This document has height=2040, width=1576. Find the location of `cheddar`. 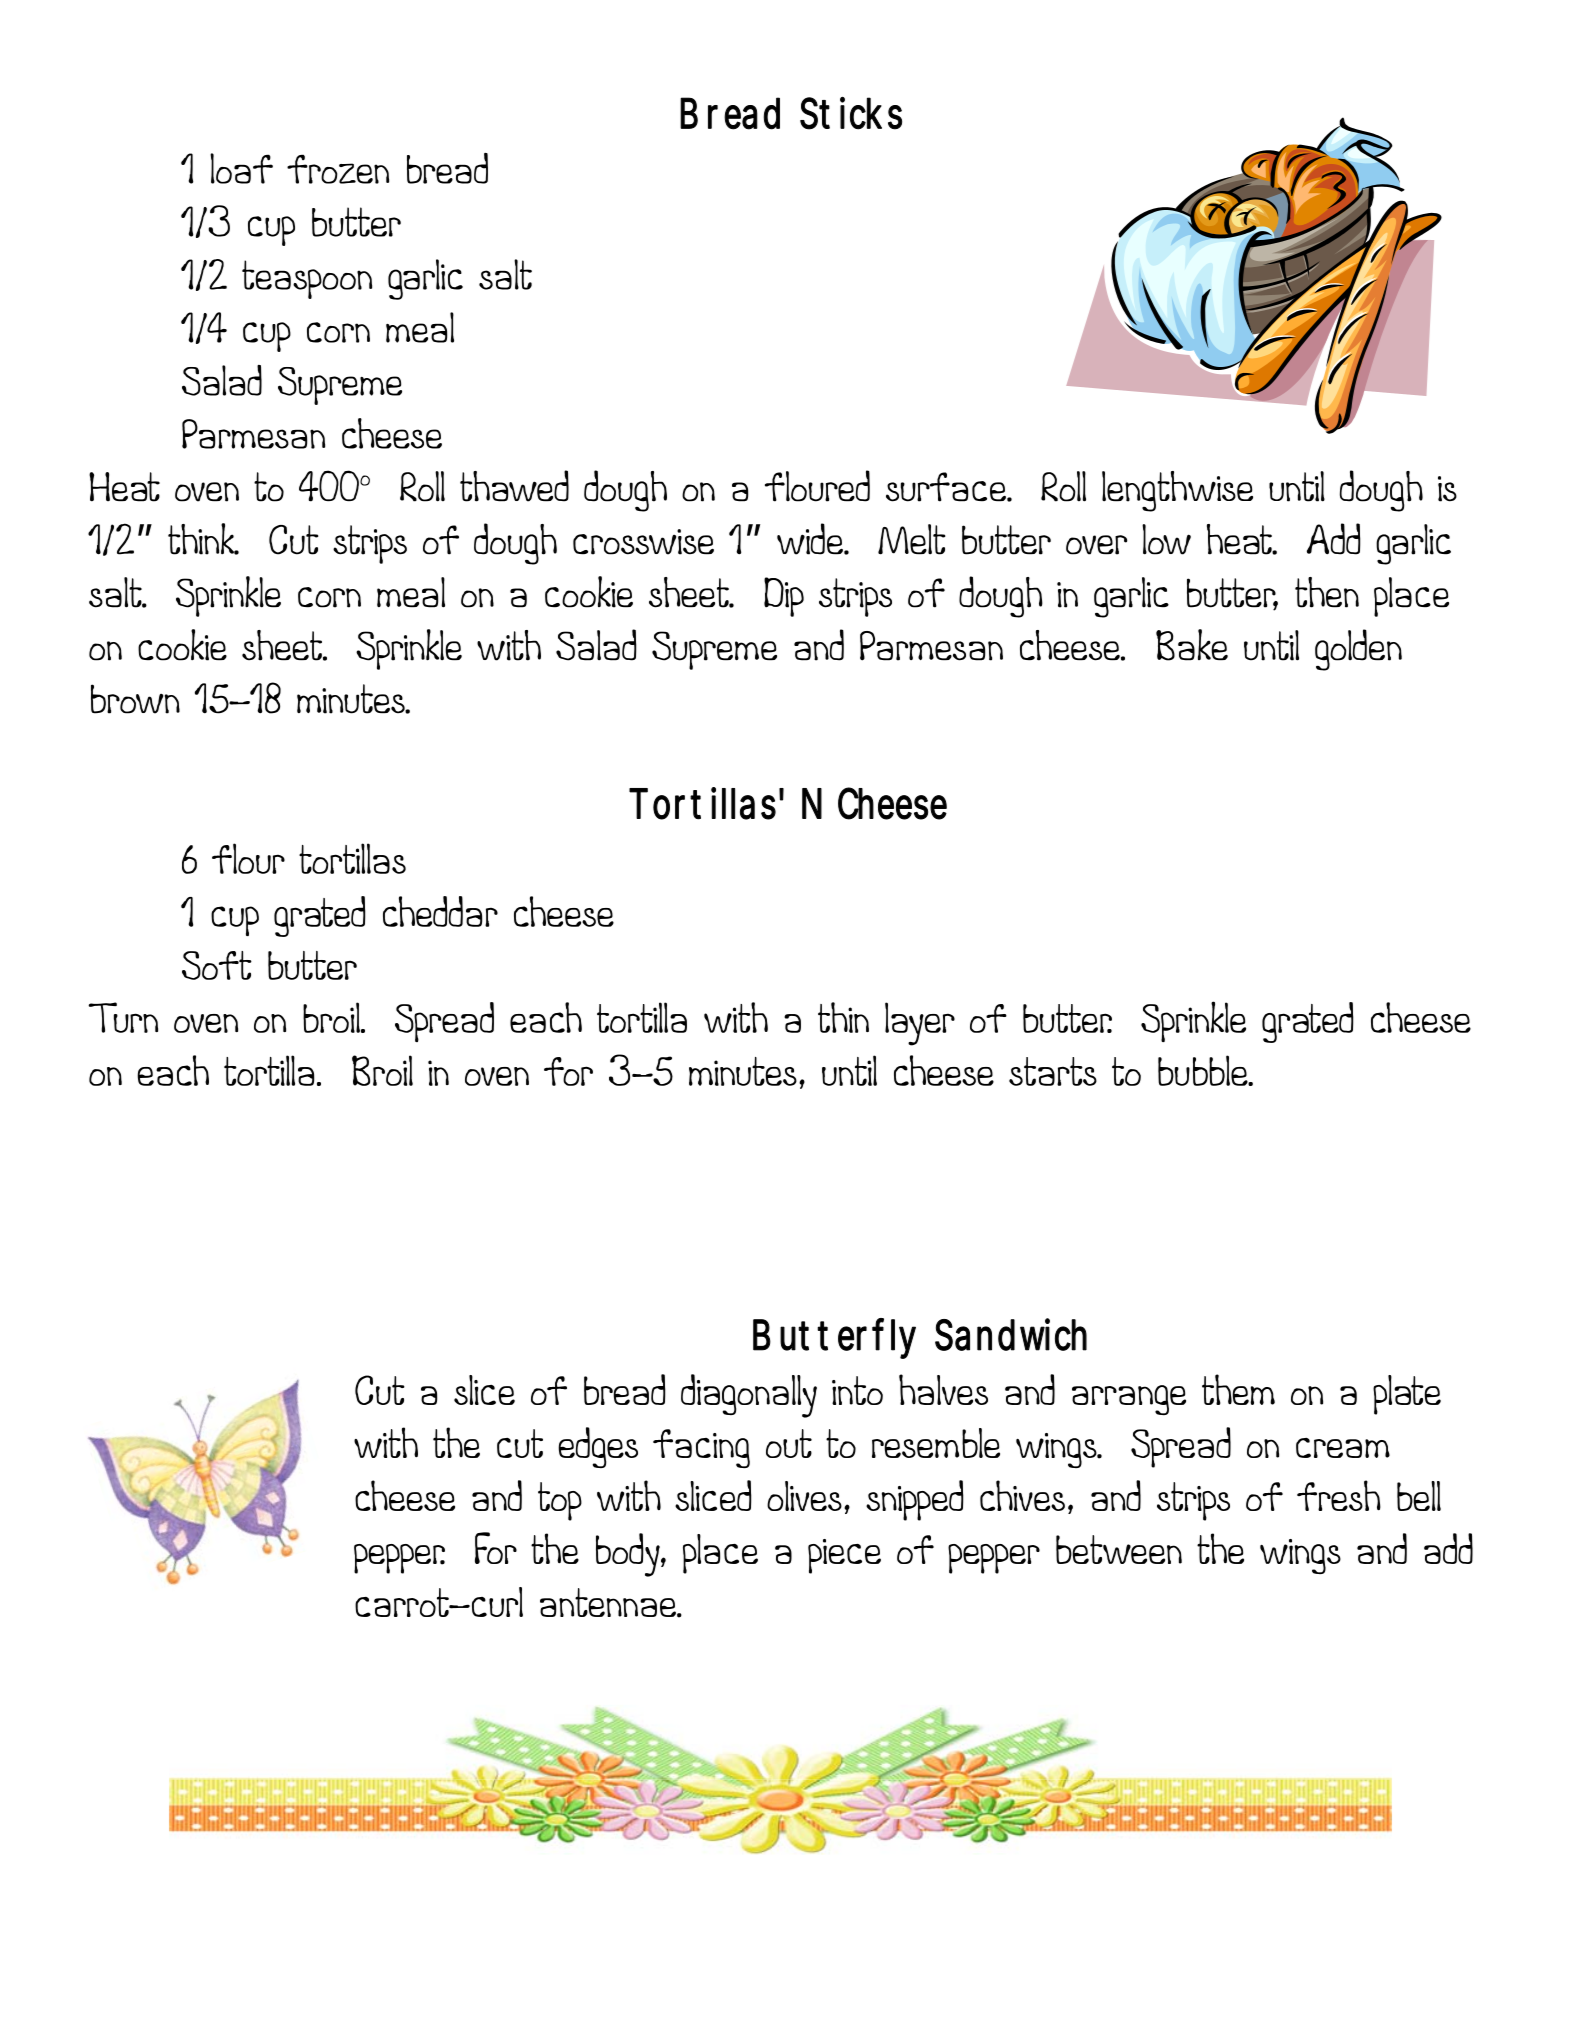

cheddar is located at coordinates (440, 911).
